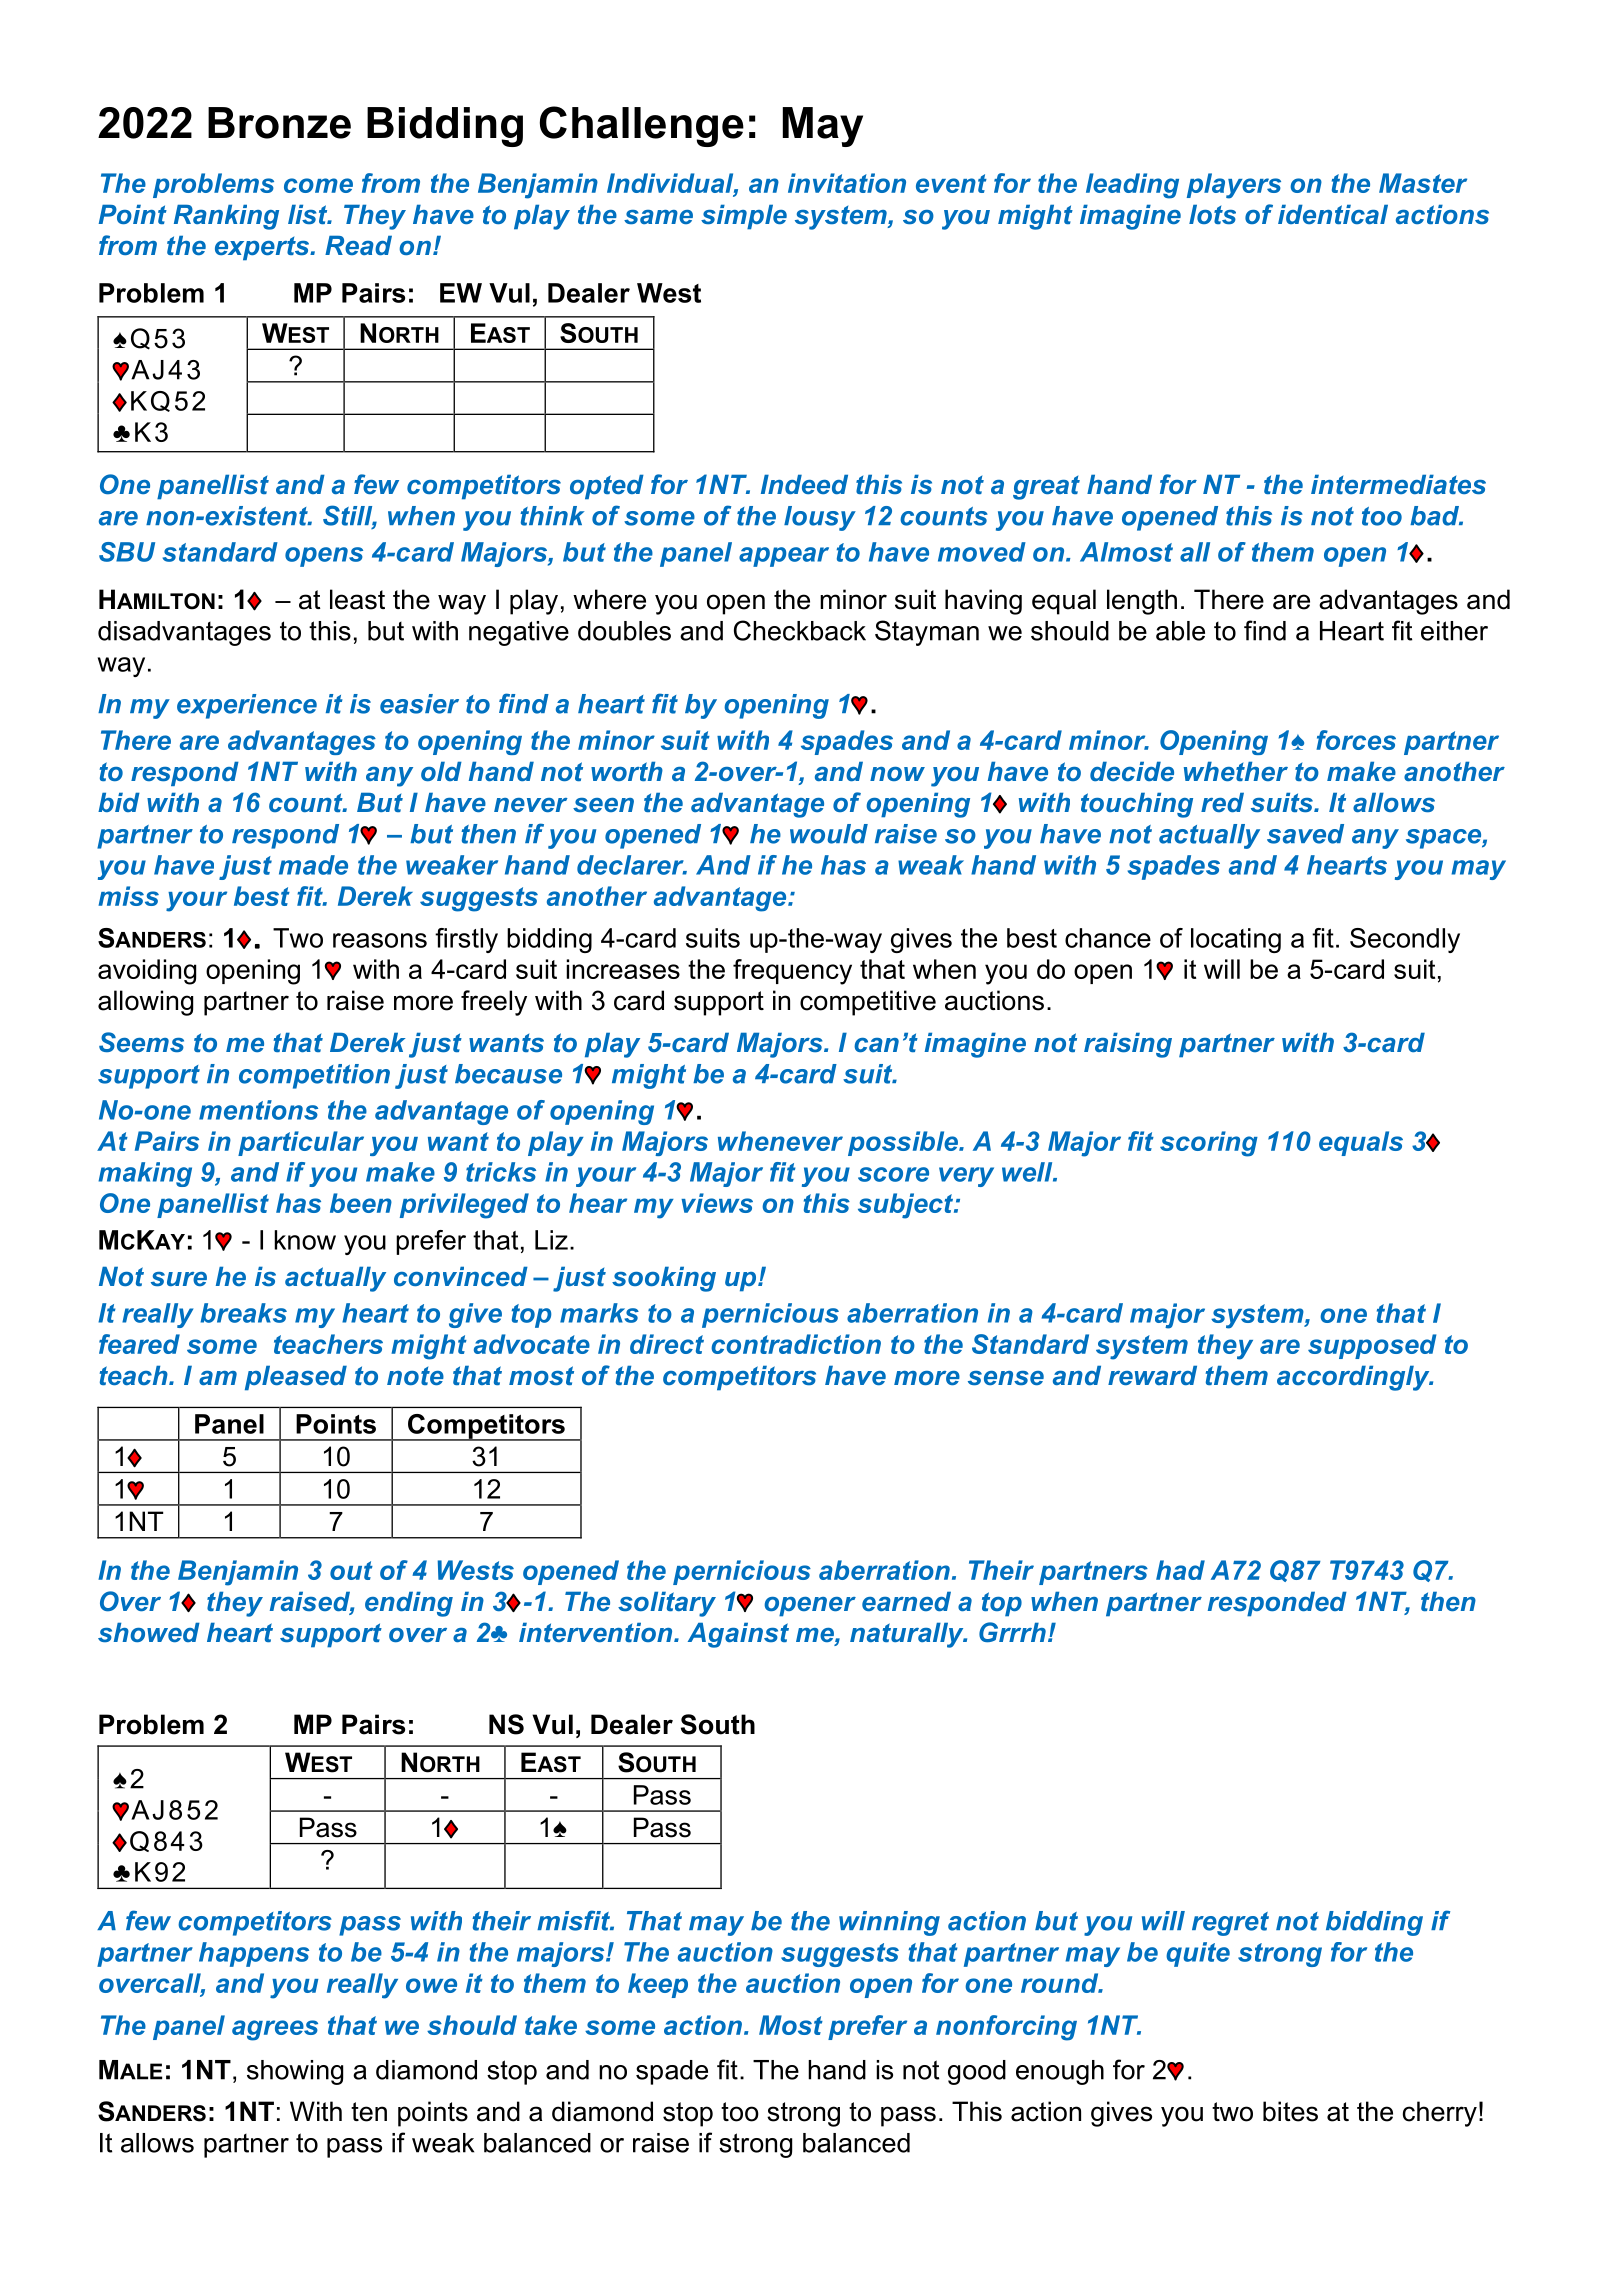  I want to click on bites, so click(1290, 2111).
